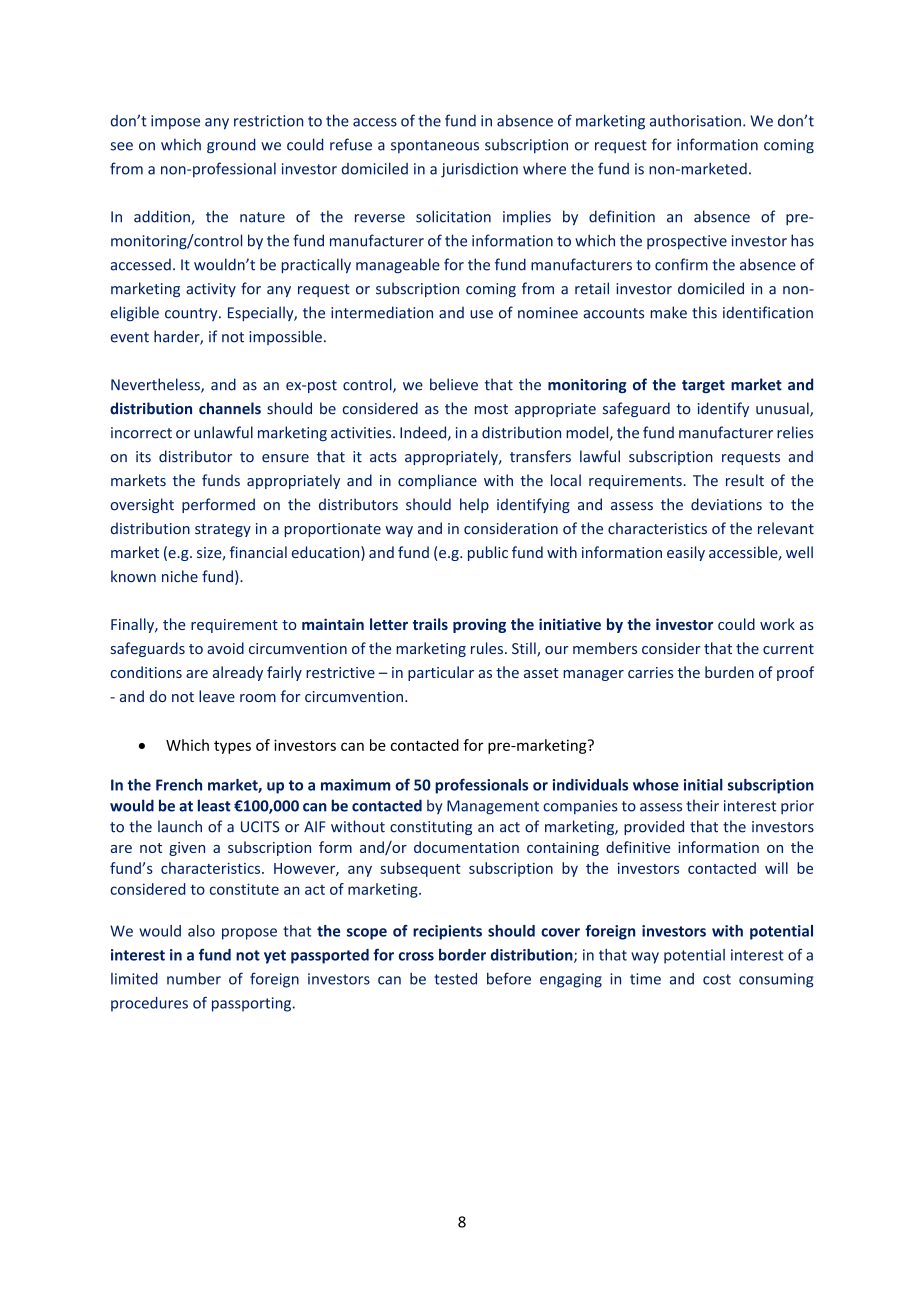 This screenshot has width=924, height=1308. What do you see at coordinates (695, 121) in the screenshot?
I see `authorisation` at bounding box center [695, 121].
